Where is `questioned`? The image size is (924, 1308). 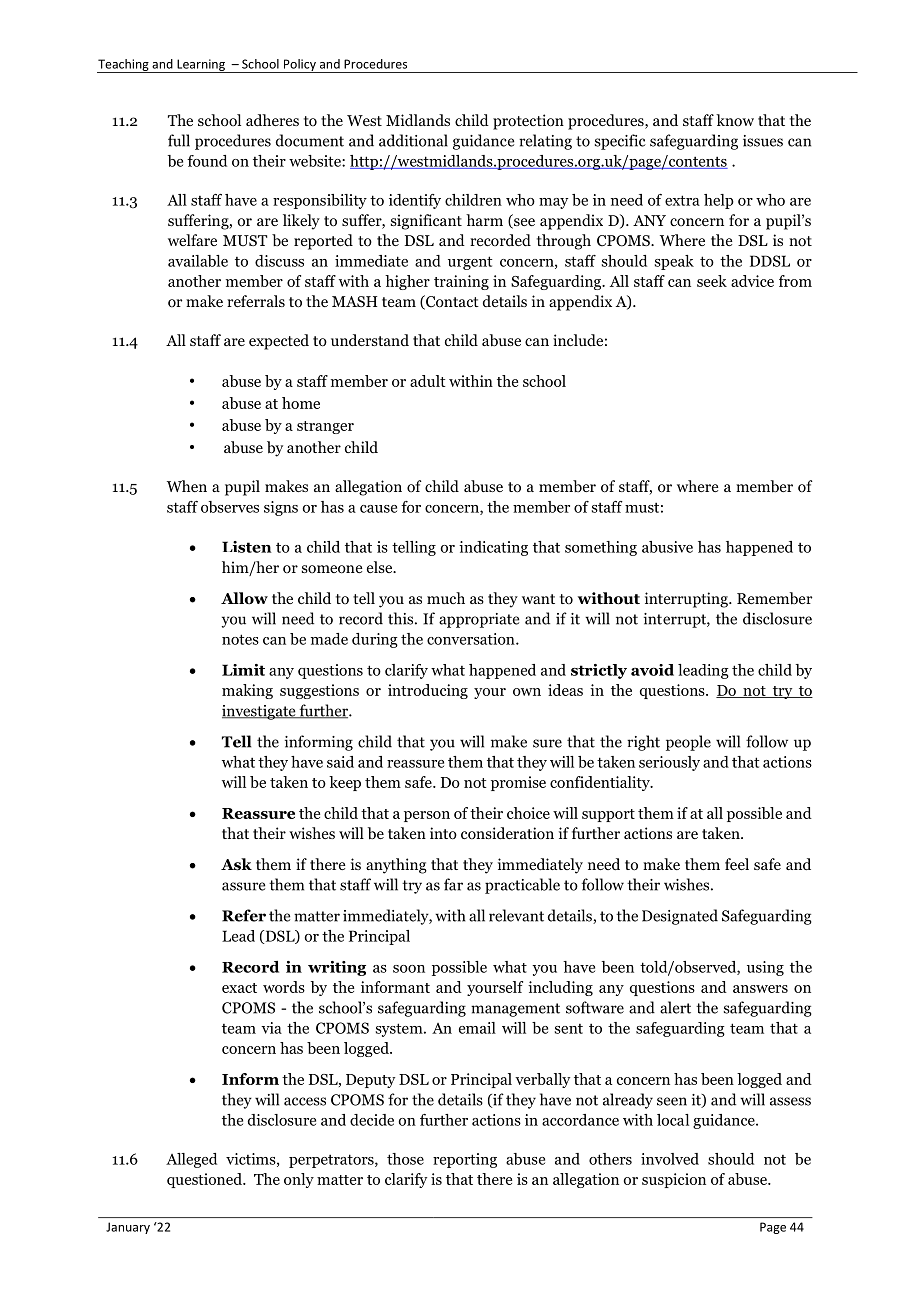 questioned is located at coordinates (206, 1180).
